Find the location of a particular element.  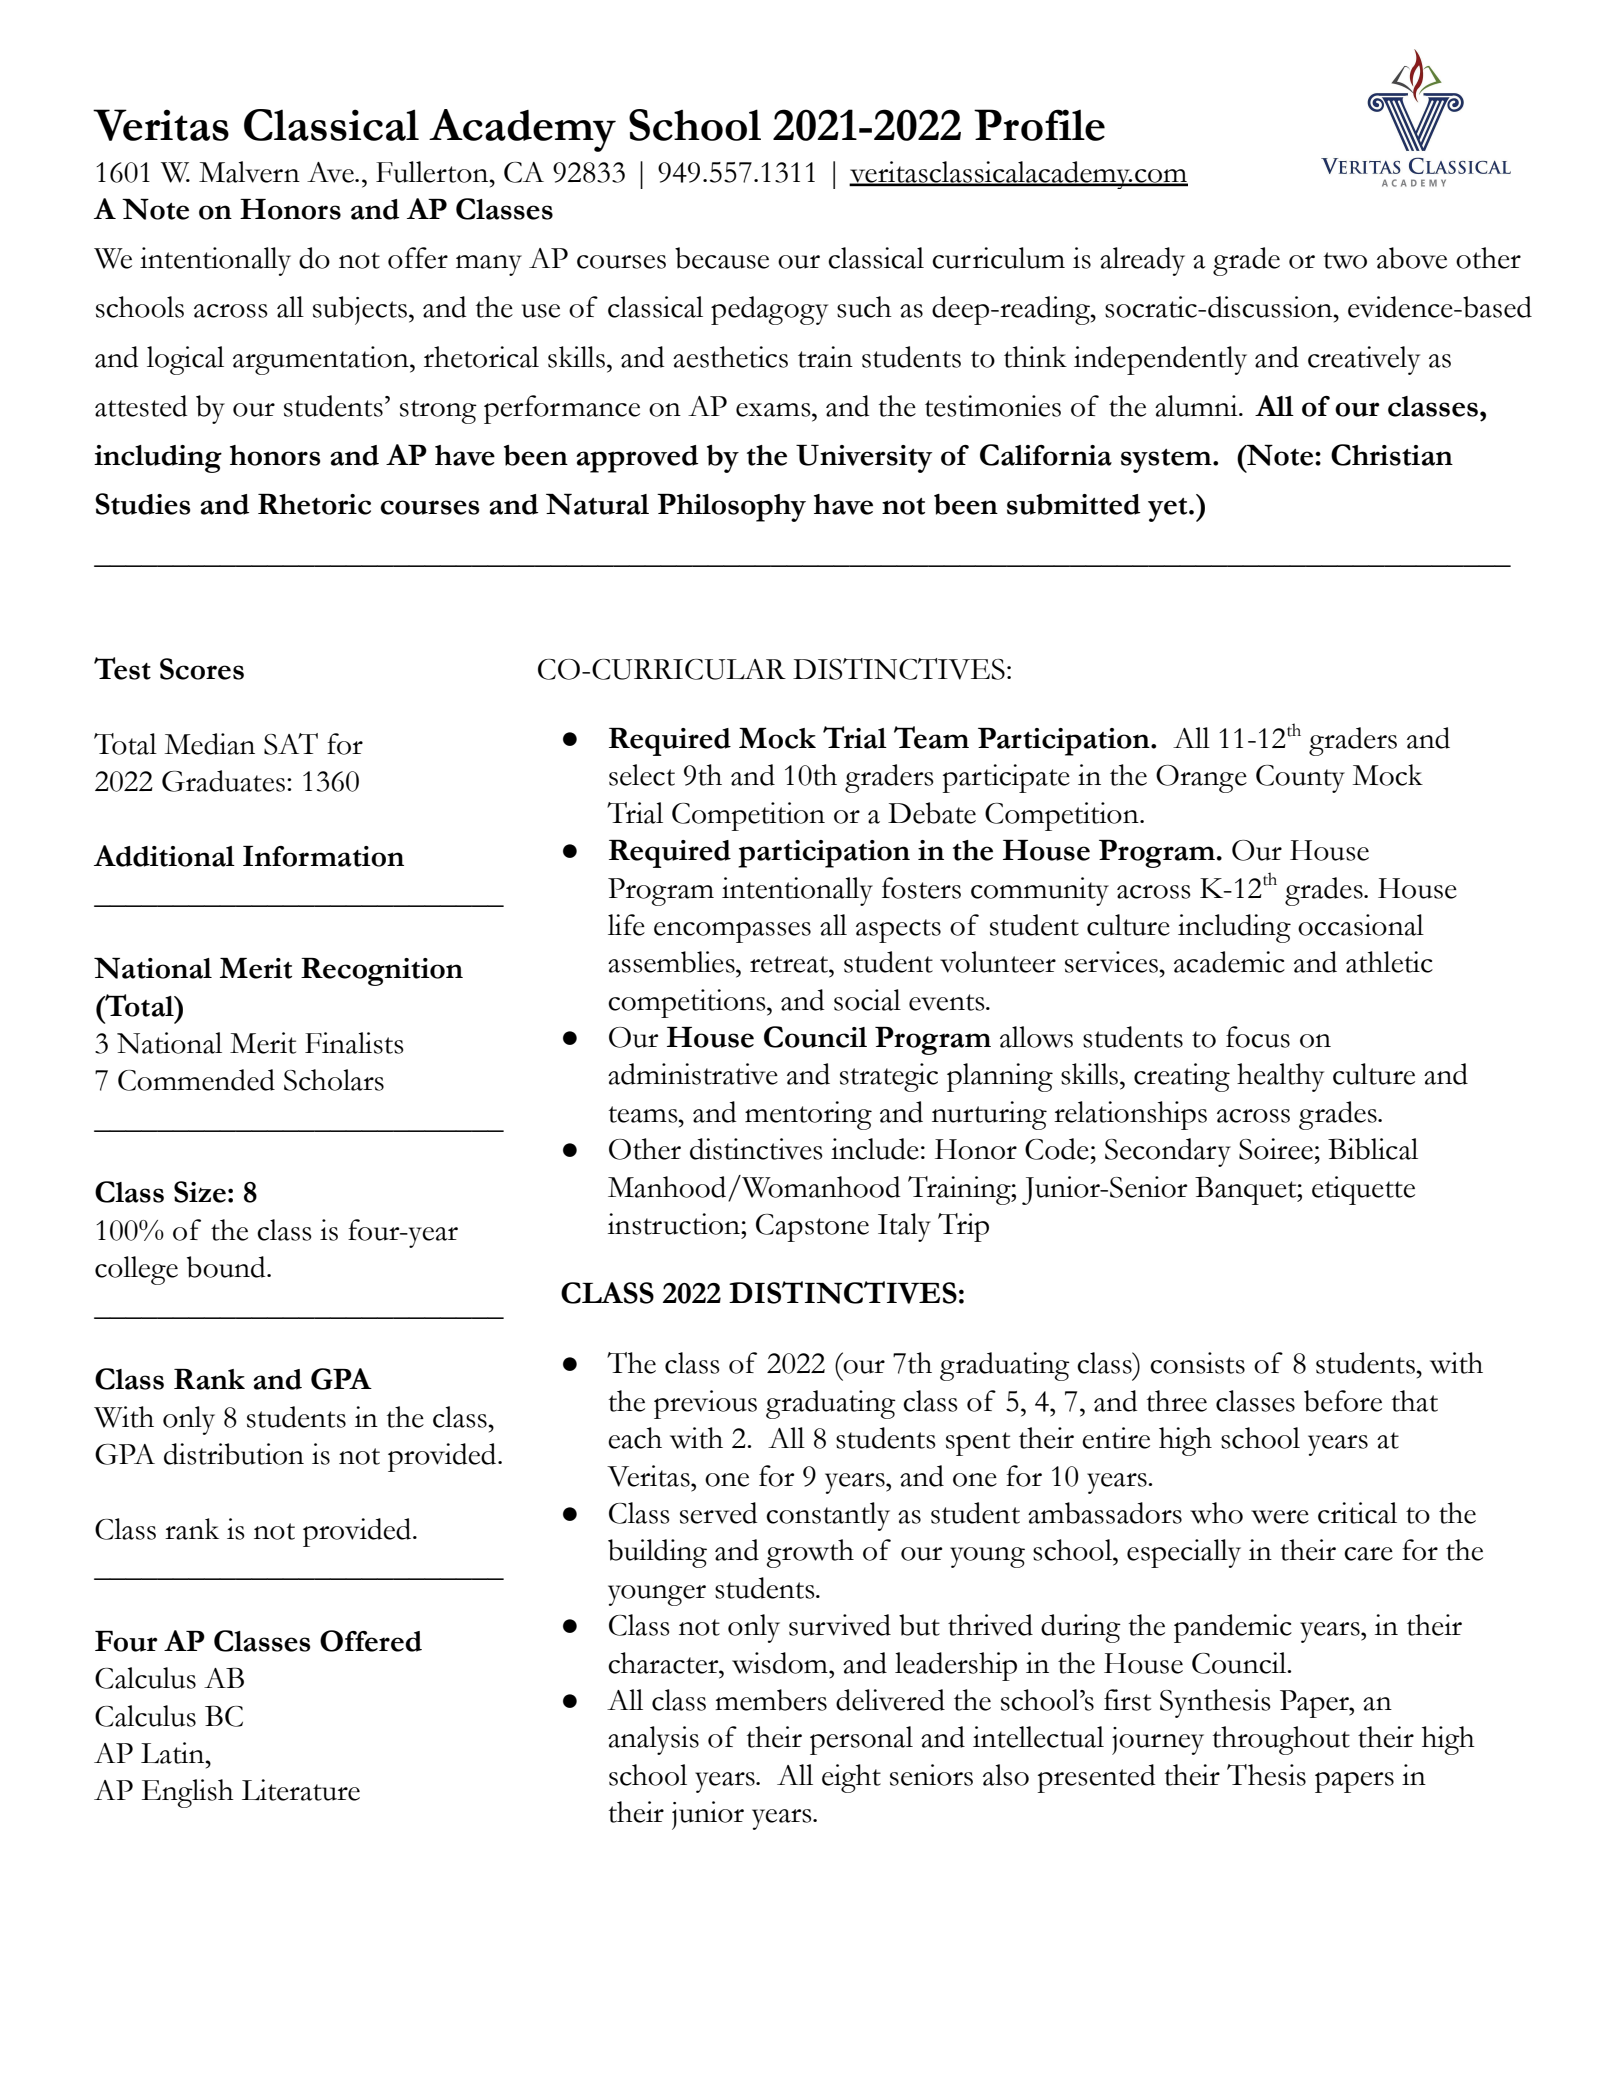

academic is located at coordinates (1229, 962).
